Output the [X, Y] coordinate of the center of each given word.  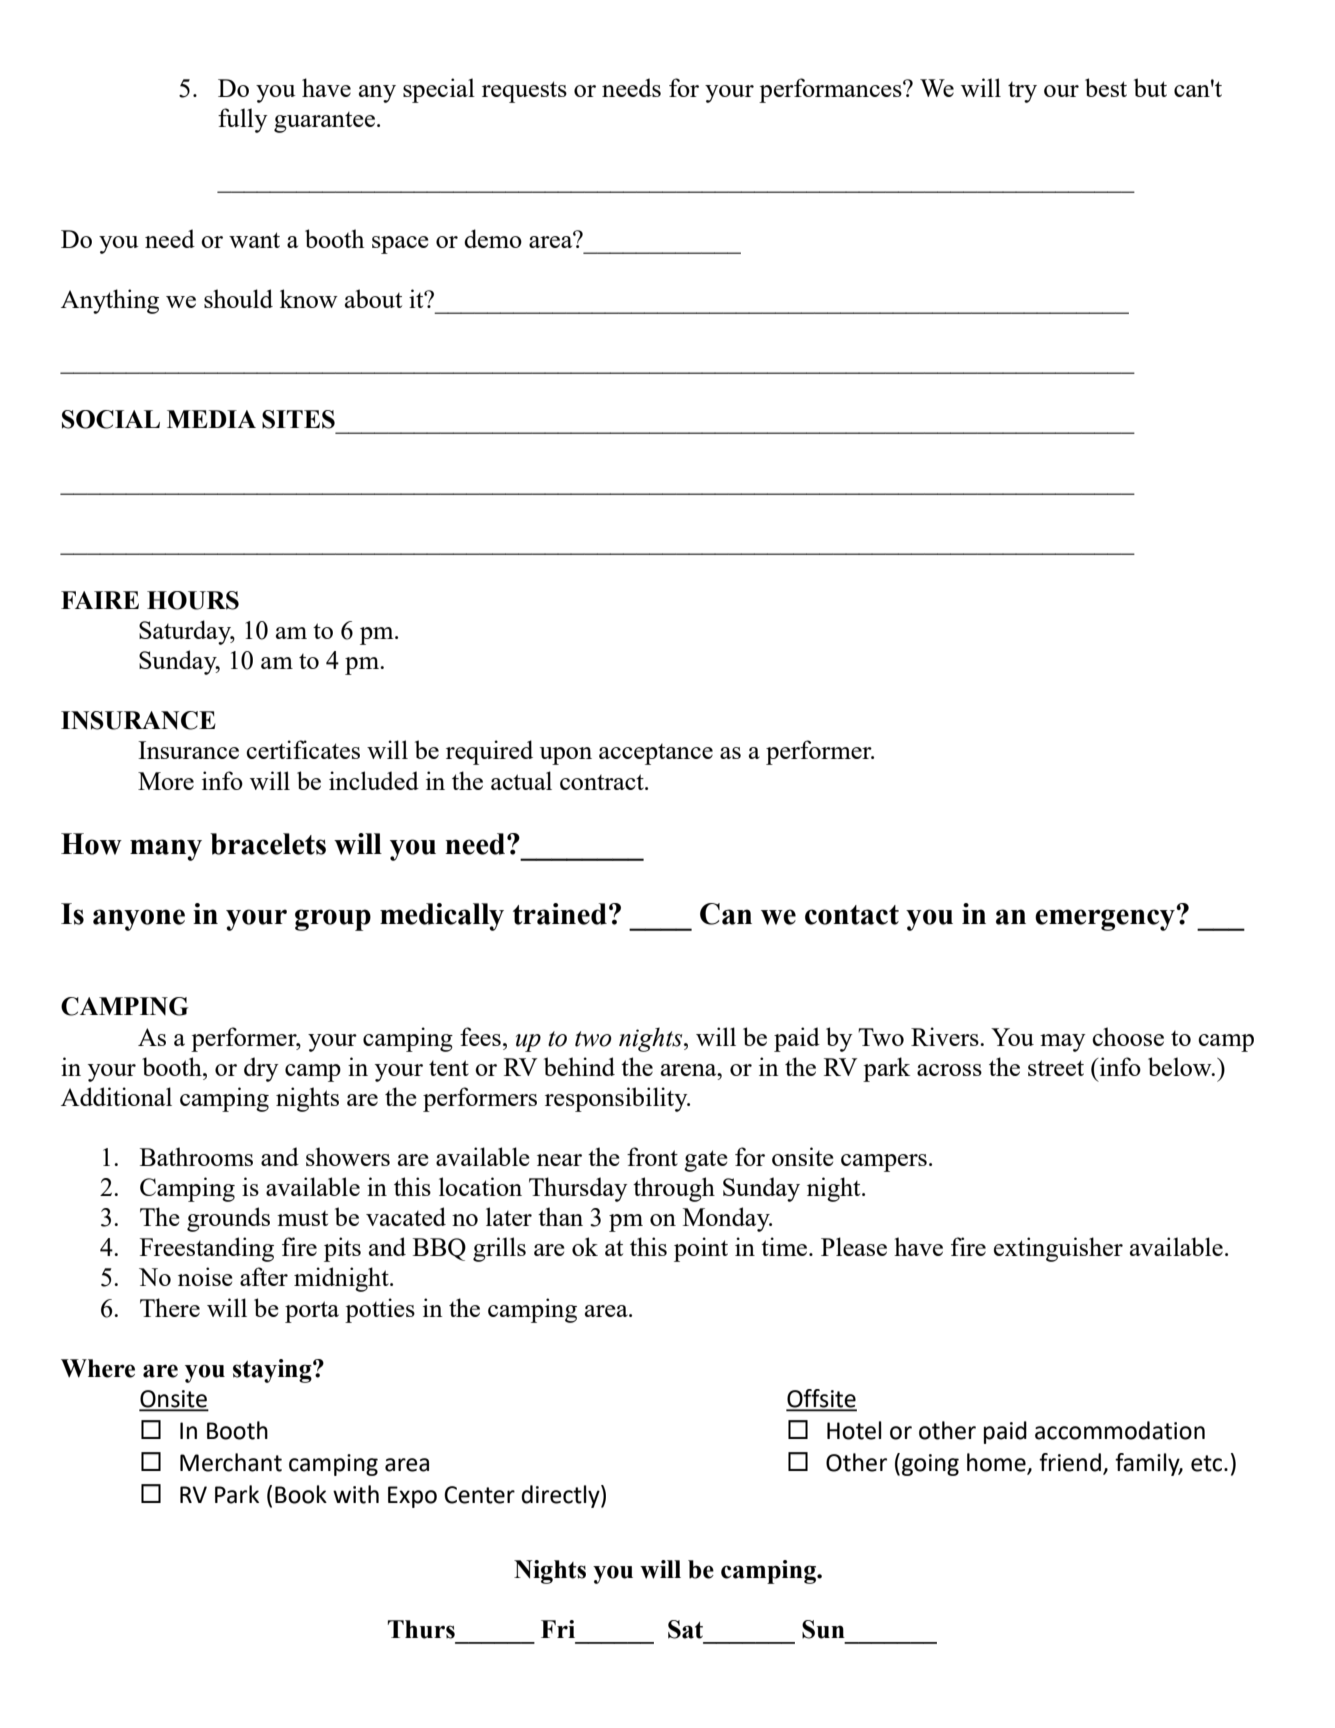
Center [479, 1495]
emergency [1106, 919]
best [1106, 87]
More [166, 781]
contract [603, 782]
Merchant [231, 1462]
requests [524, 92]
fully [243, 120]
